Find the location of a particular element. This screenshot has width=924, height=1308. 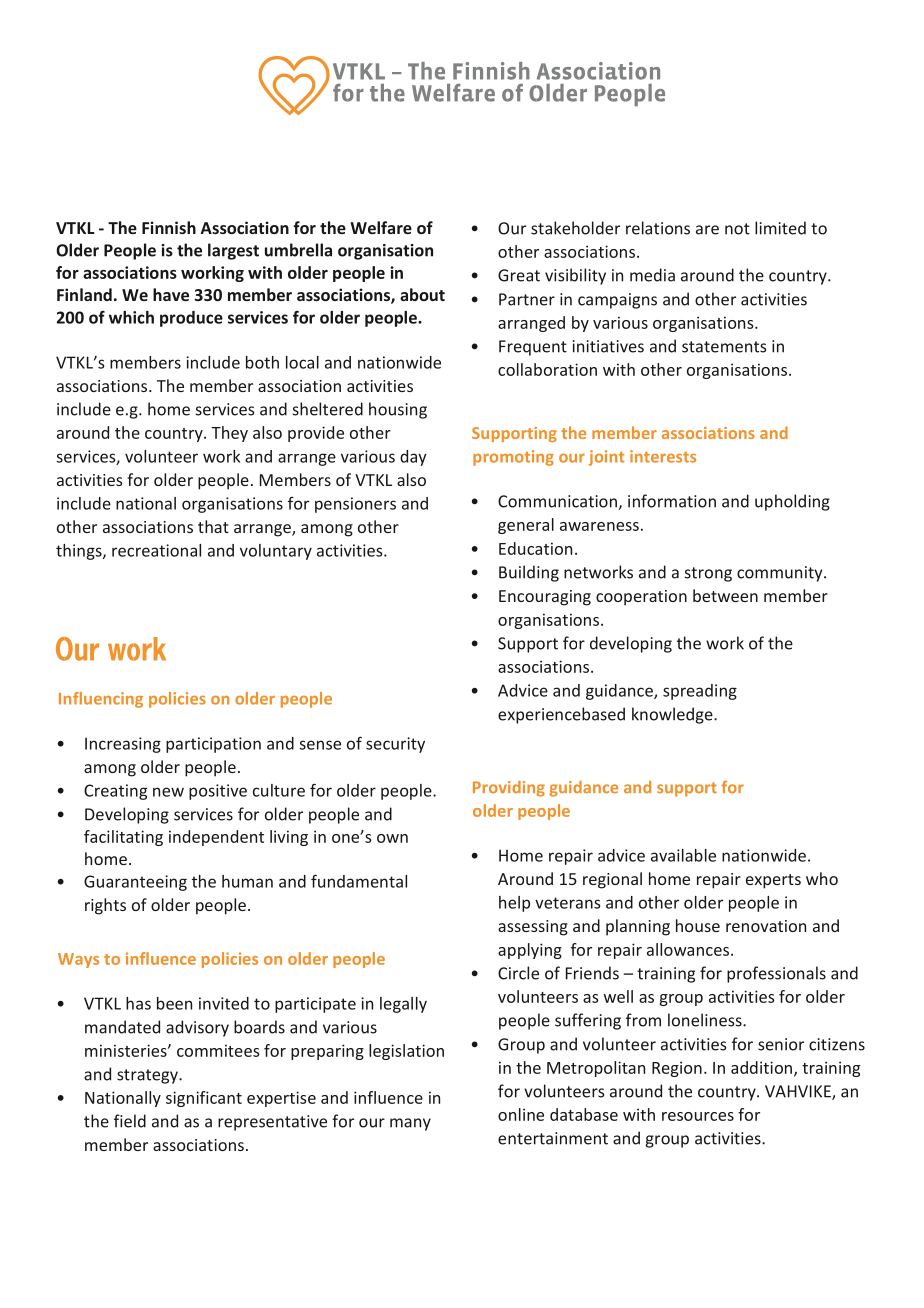

significant is located at coordinates (204, 1099).
